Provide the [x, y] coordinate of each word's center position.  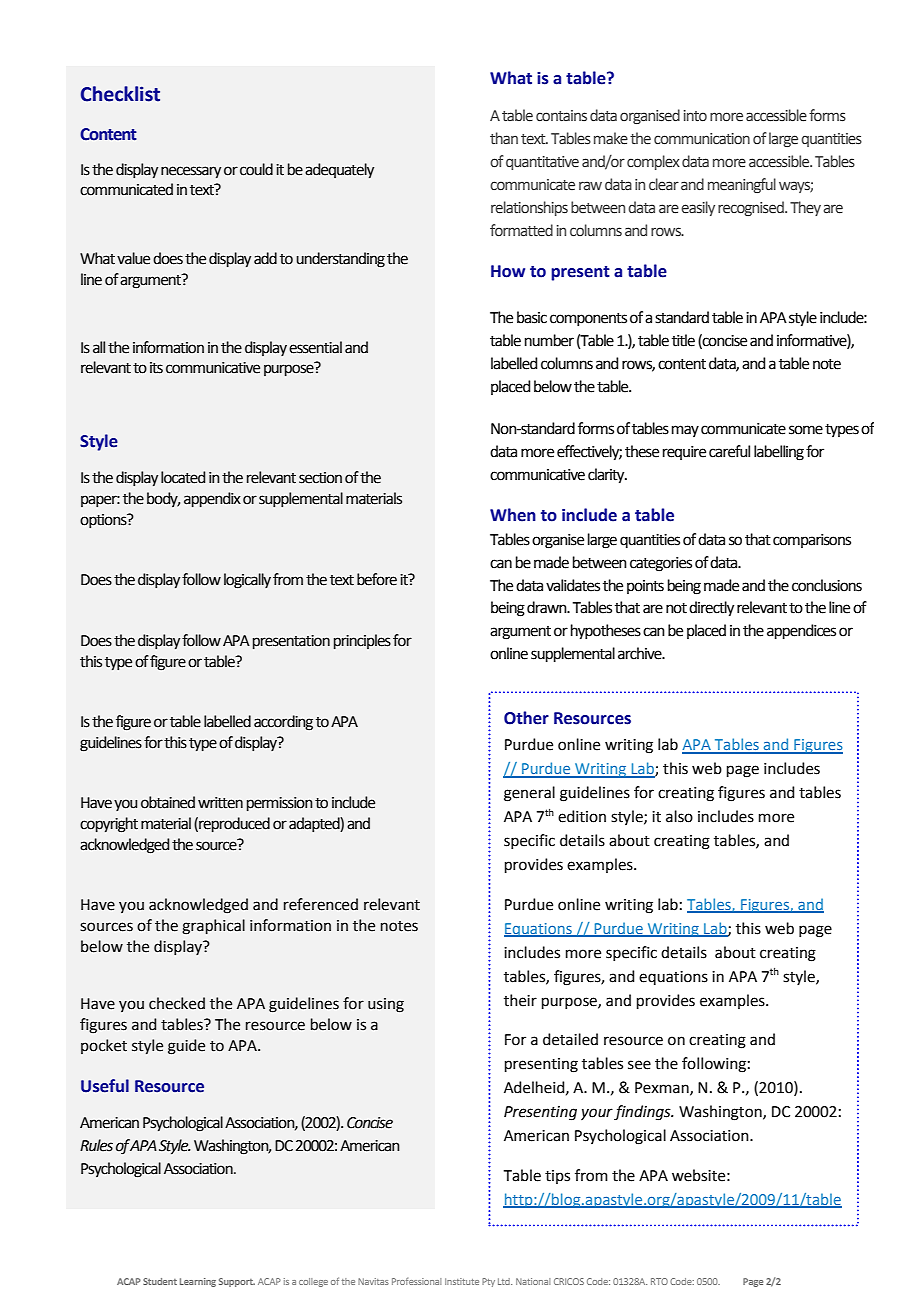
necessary [191, 172]
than [504, 138]
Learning [198, 1282]
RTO [659, 1281]
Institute [462, 1281]
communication [702, 139]
